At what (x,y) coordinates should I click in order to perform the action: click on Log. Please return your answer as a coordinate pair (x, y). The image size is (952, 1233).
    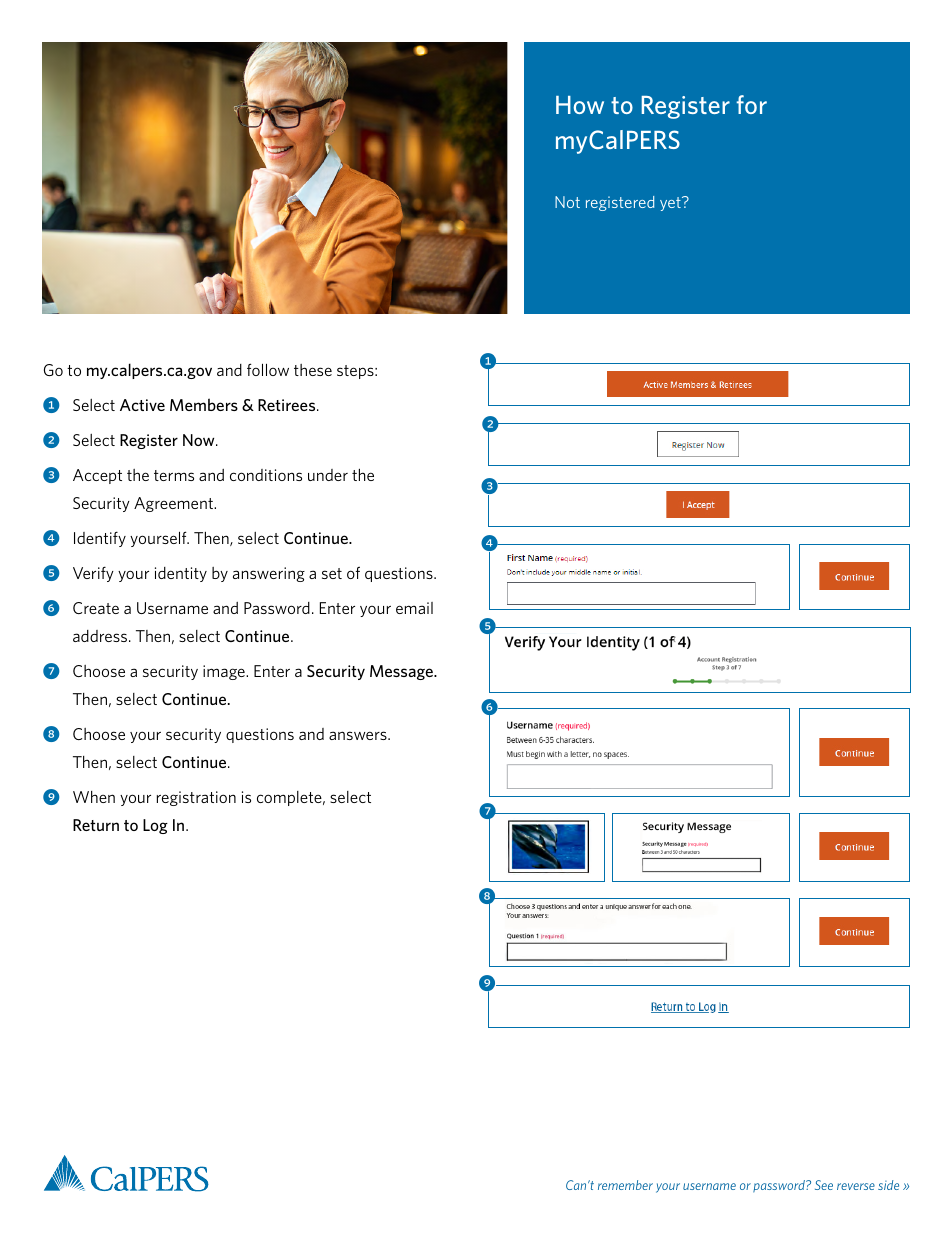
    Looking at the image, I should click on (155, 826).
